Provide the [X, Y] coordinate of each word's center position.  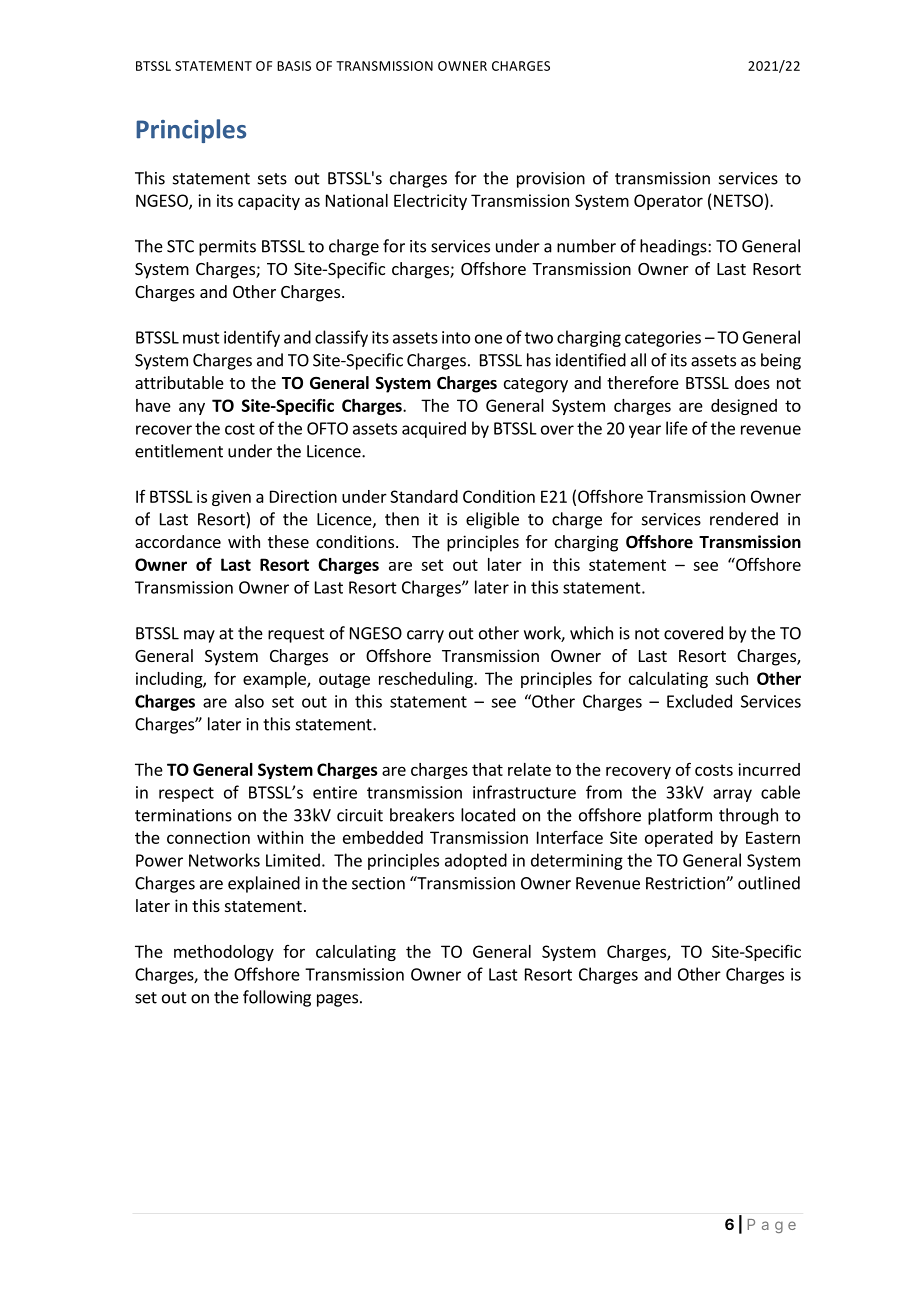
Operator [668, 202]
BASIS [294, 66]
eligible [492, 520]
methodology [224, 953]
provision [551, 180]
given [231, 498]
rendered [744, 519]
